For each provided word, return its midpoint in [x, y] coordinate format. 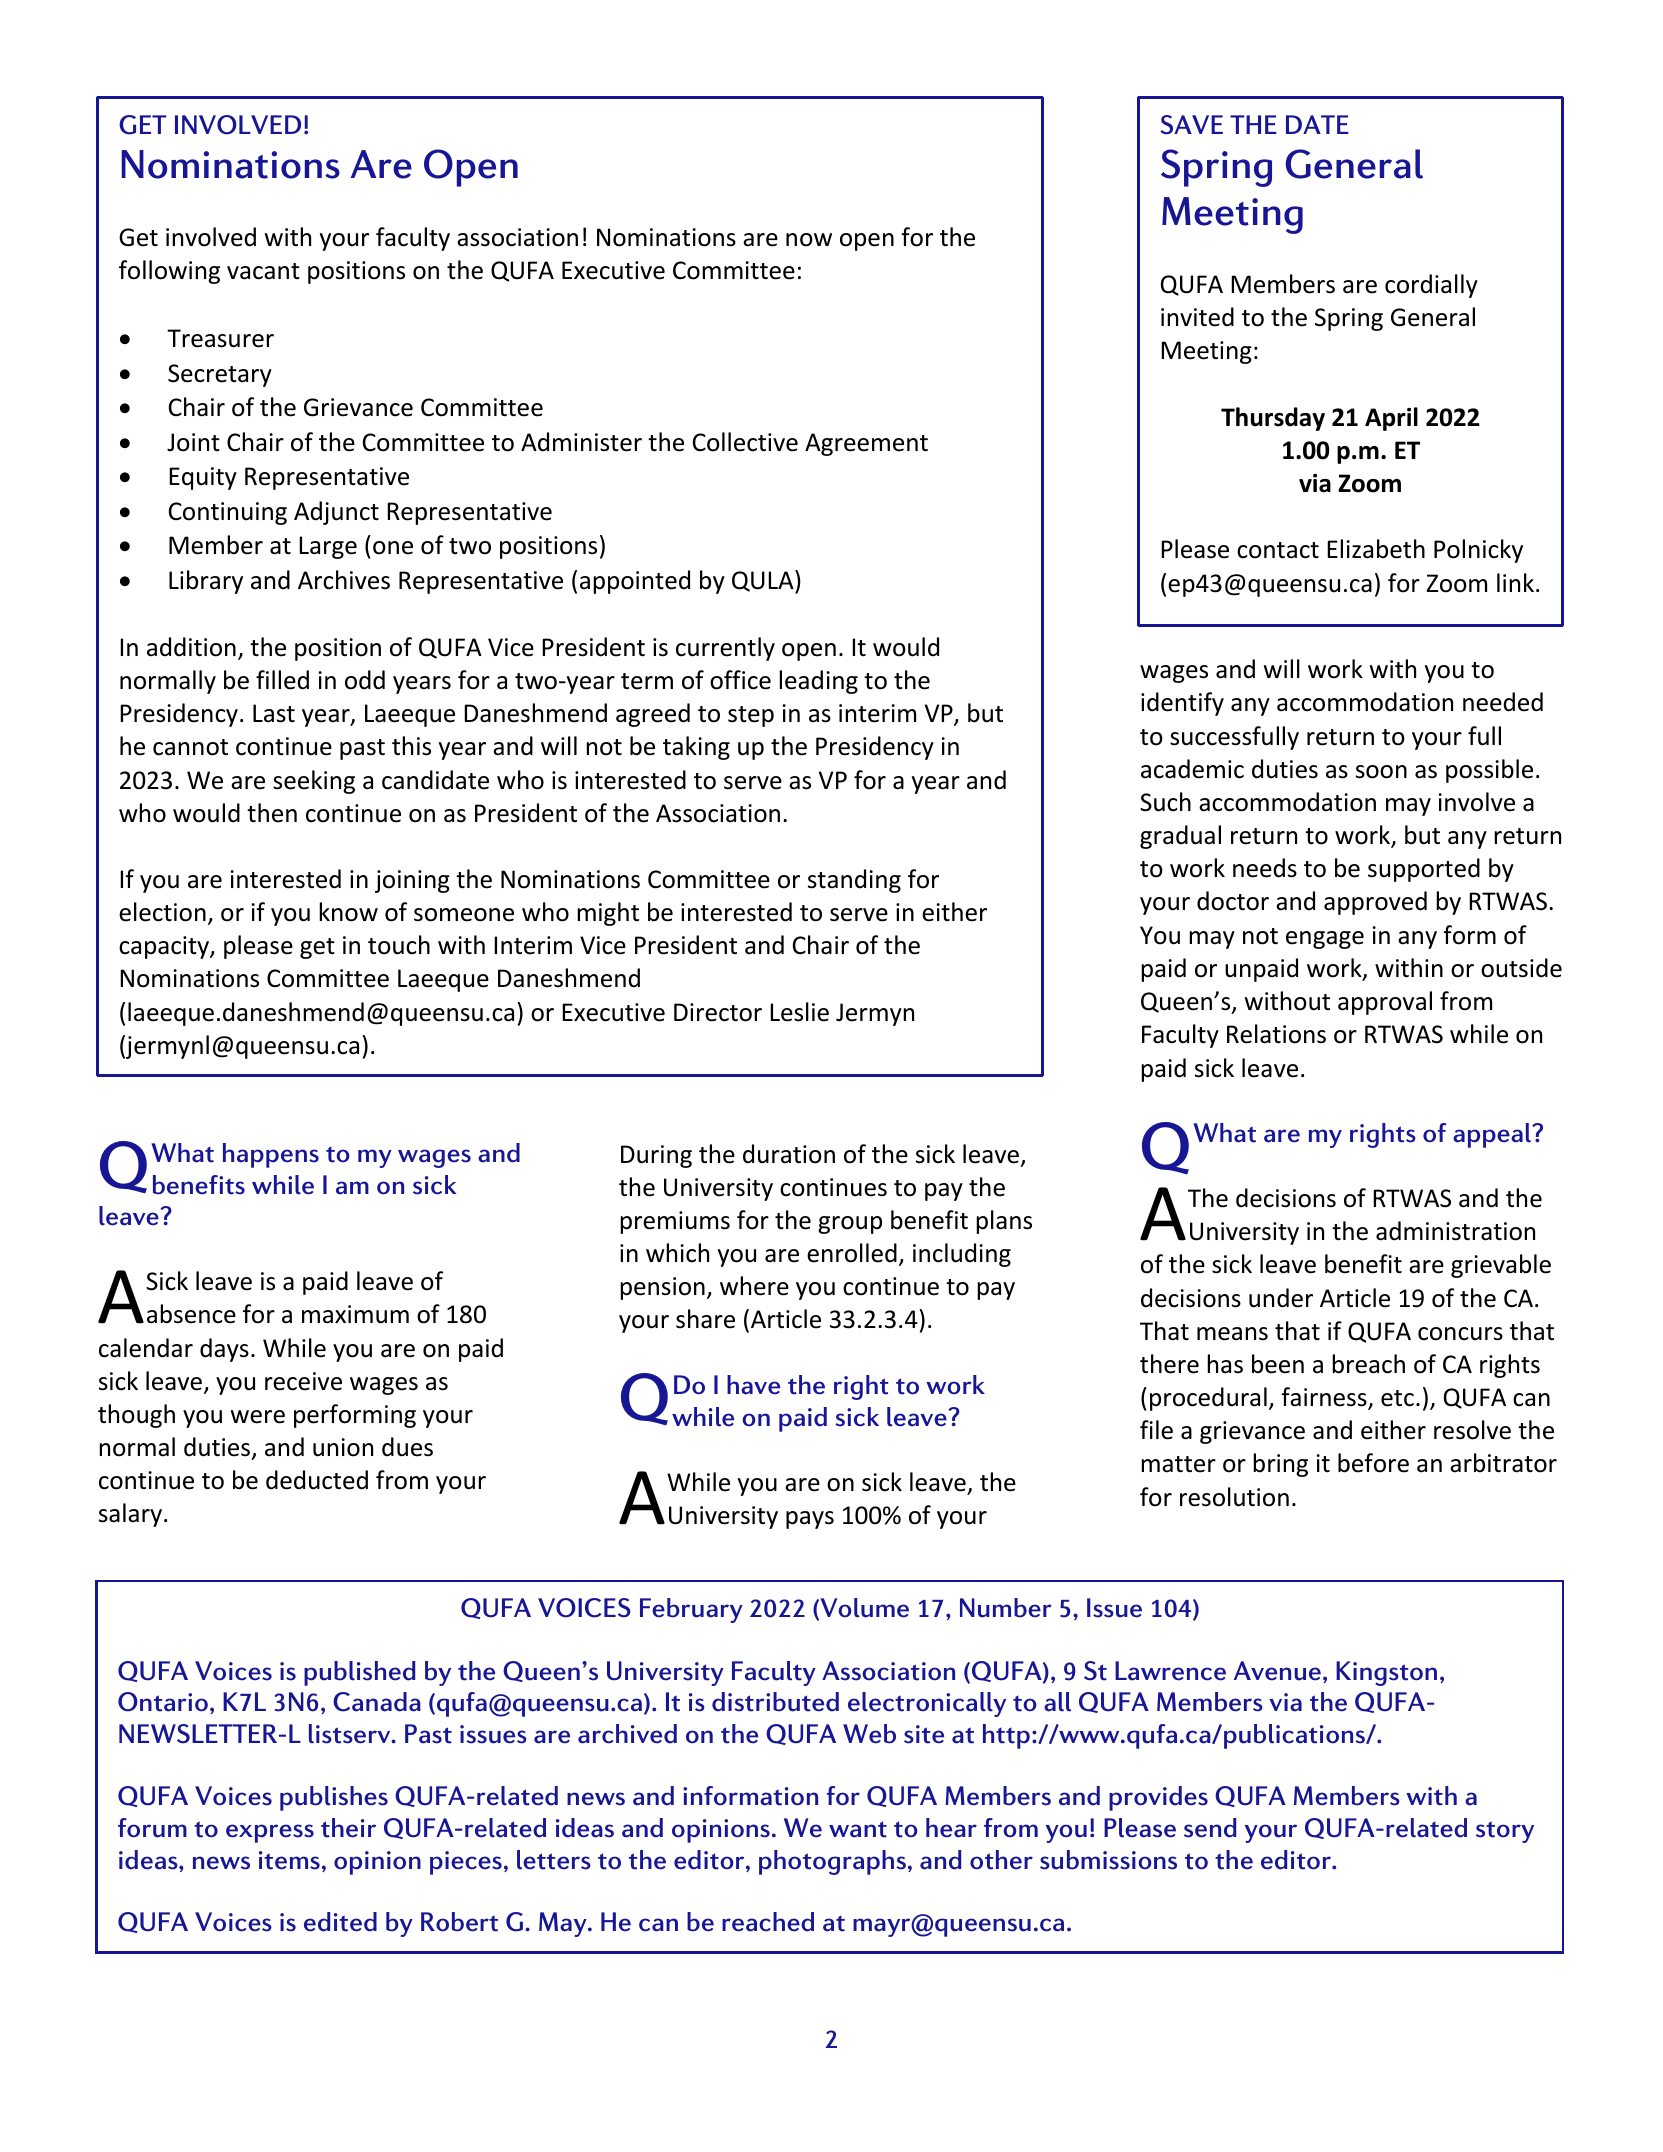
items [289, 1860]
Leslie [799, 1012]
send [1210, 1828]
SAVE [1191, 125]
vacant [263, 271]
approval [1385, 1003]
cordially [1431, 286]
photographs [832, 1862]
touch [399, 945]
